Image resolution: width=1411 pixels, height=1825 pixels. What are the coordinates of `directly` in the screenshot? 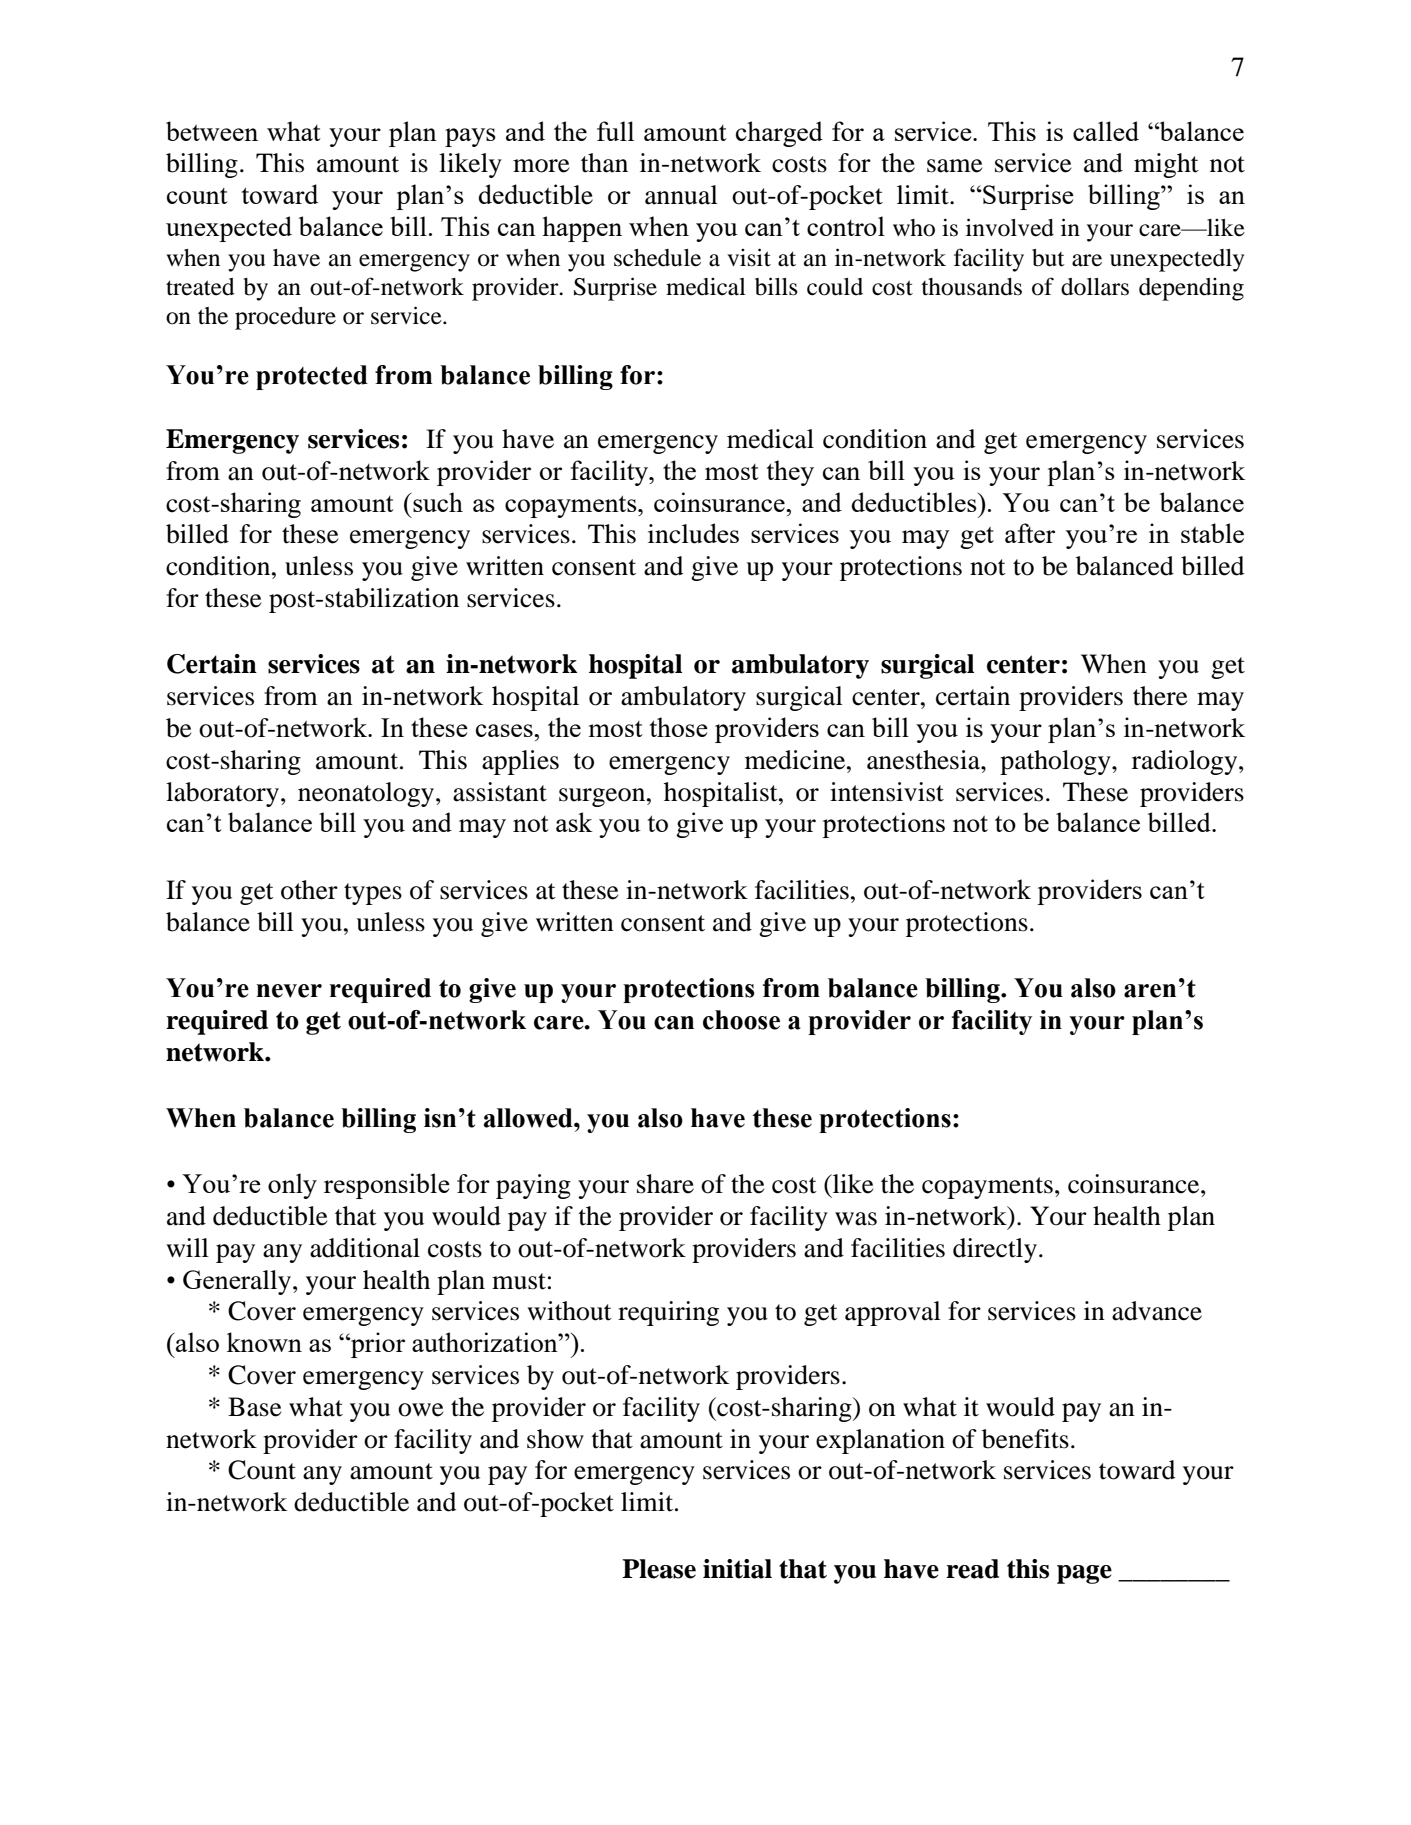 It's located at (995, 1250).
